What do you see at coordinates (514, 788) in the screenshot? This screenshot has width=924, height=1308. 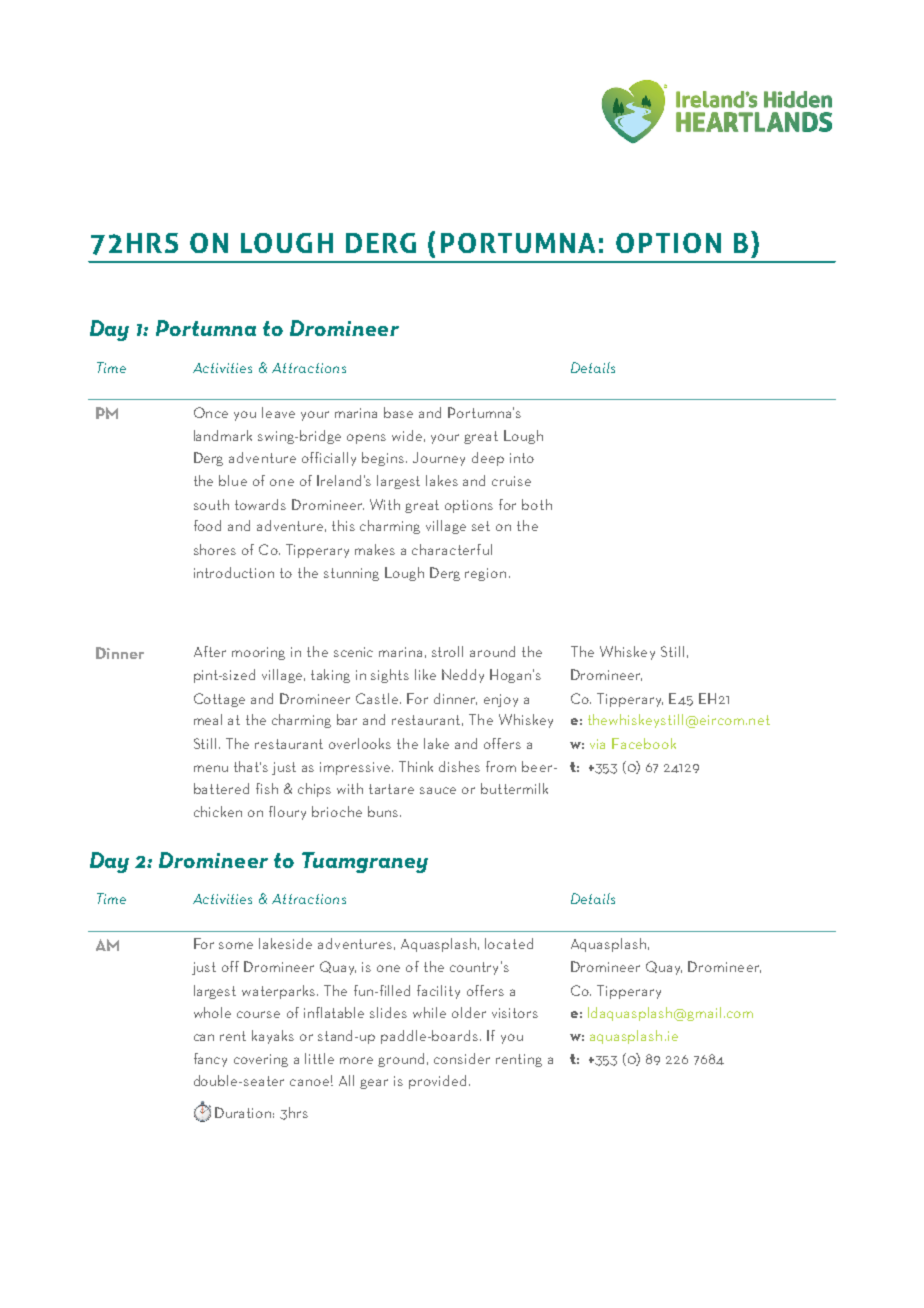 I see `buttermilk` at bounding box center [514, 788].
